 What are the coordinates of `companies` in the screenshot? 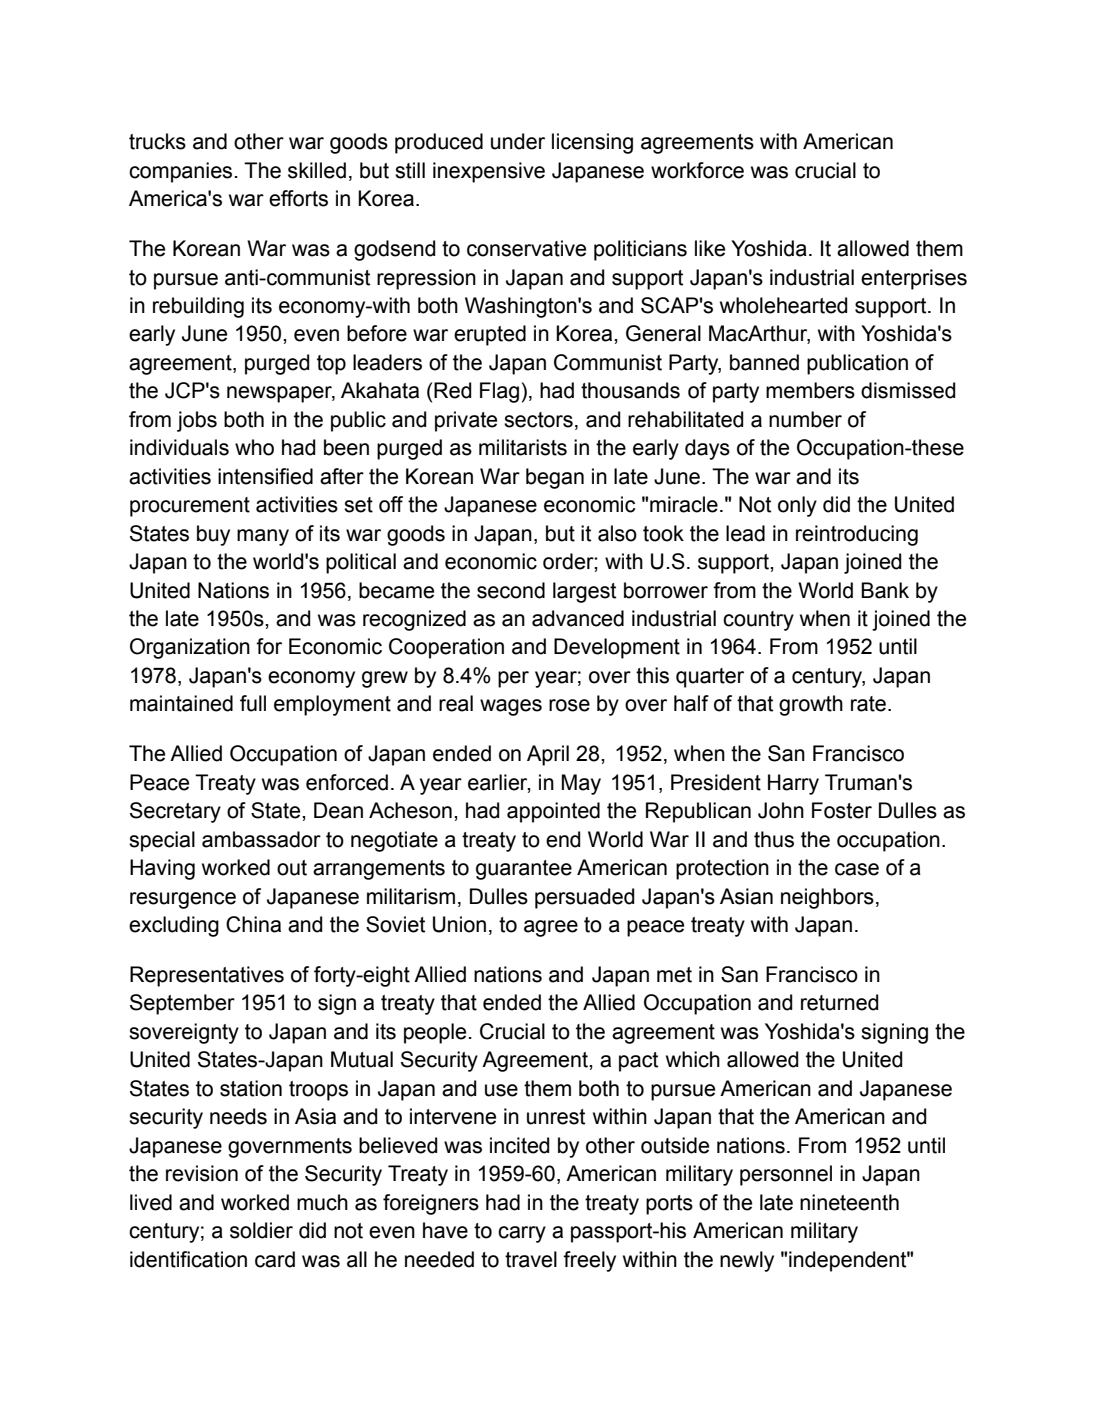 It's located at (180, 172).
